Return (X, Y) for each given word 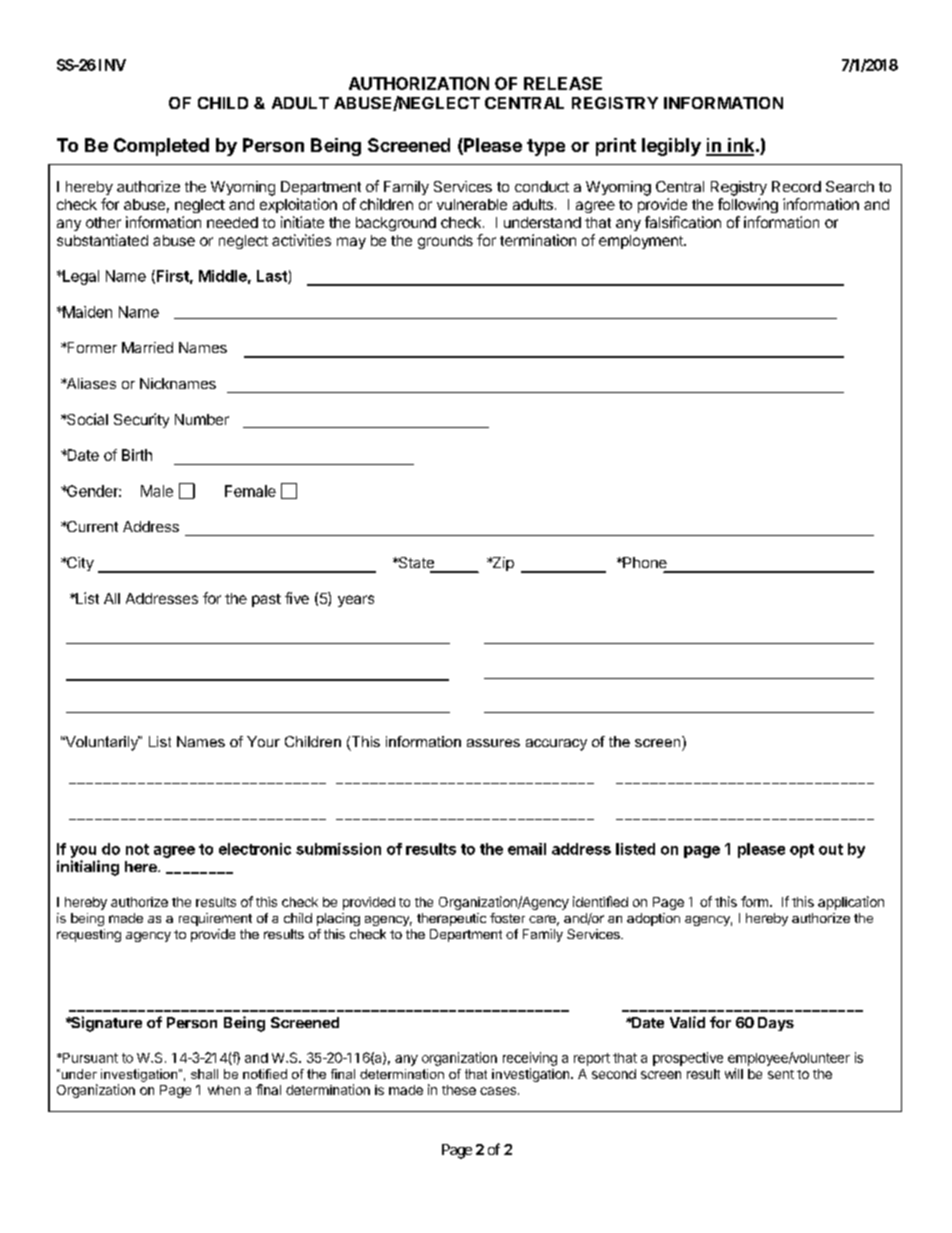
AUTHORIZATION (419, 83)
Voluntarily (101, 743)
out (831, 849)
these (459, 1090)
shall (204, 1074)
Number (202, 419)
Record (796, 186)
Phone (644, 562)
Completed (161, 147)
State (415, 562)
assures (493, 743)
